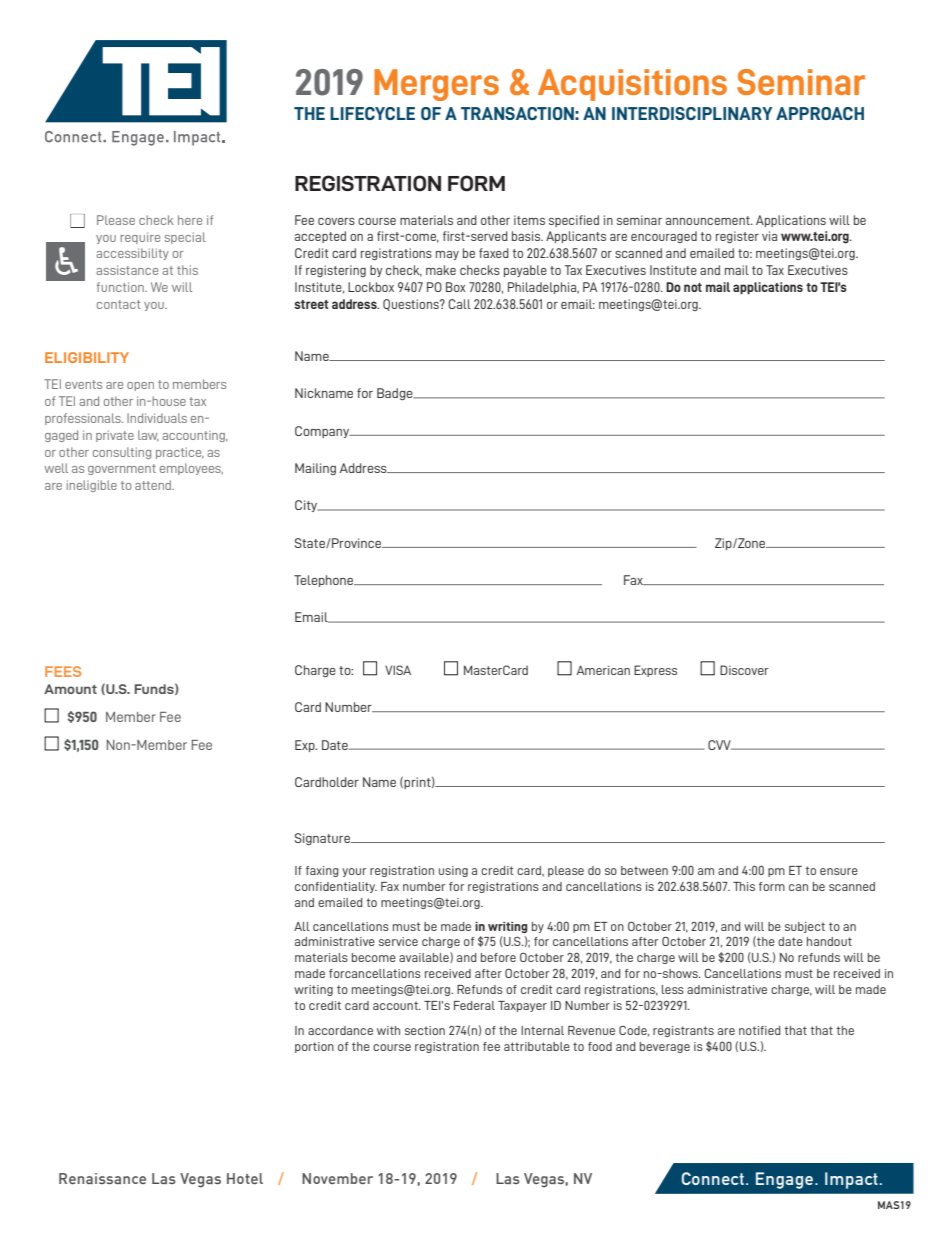 The width and height of the image is (952, 1233). I want to click on Mergers, so click(436, 85).
